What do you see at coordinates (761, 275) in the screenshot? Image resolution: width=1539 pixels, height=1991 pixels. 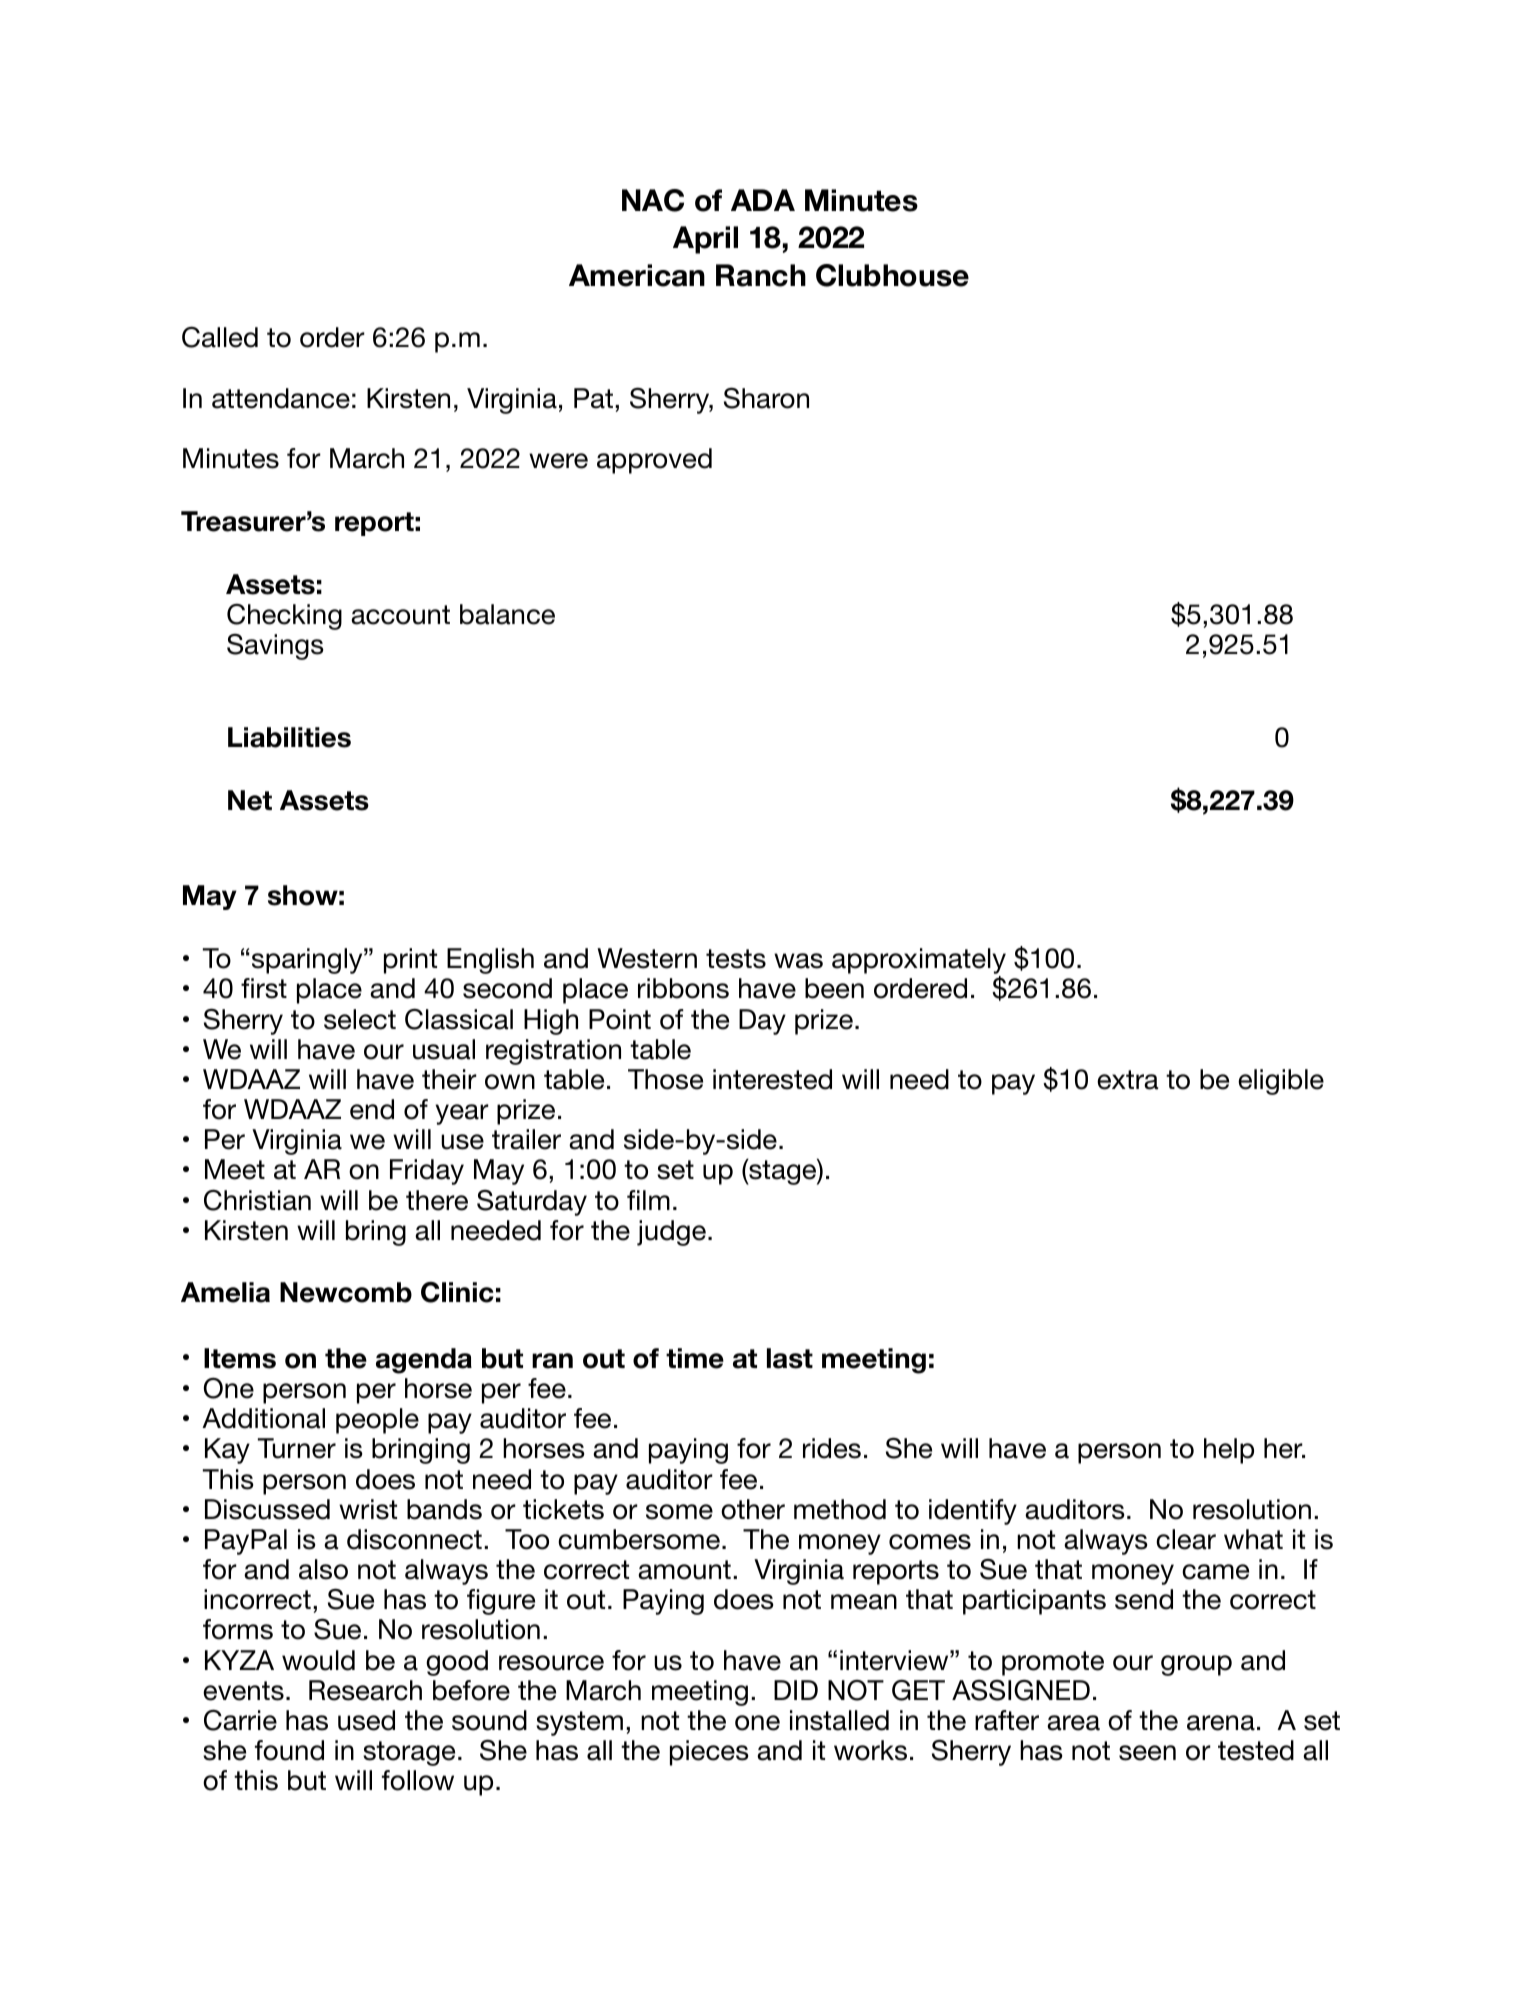 I see `Ranch` at bounding box center [761, 275].
